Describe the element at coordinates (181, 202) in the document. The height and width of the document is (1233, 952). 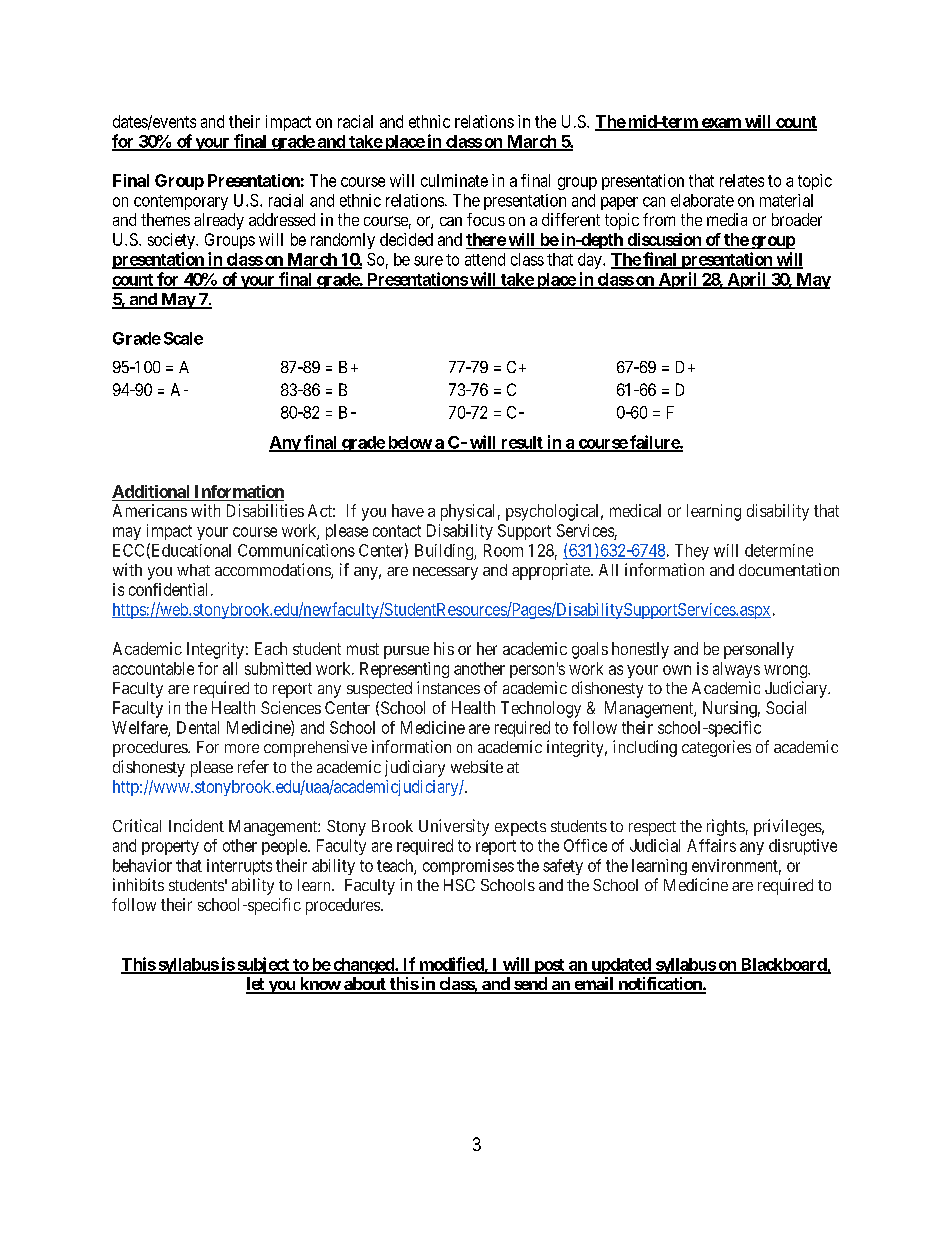
I see `contemporary` at that location.
